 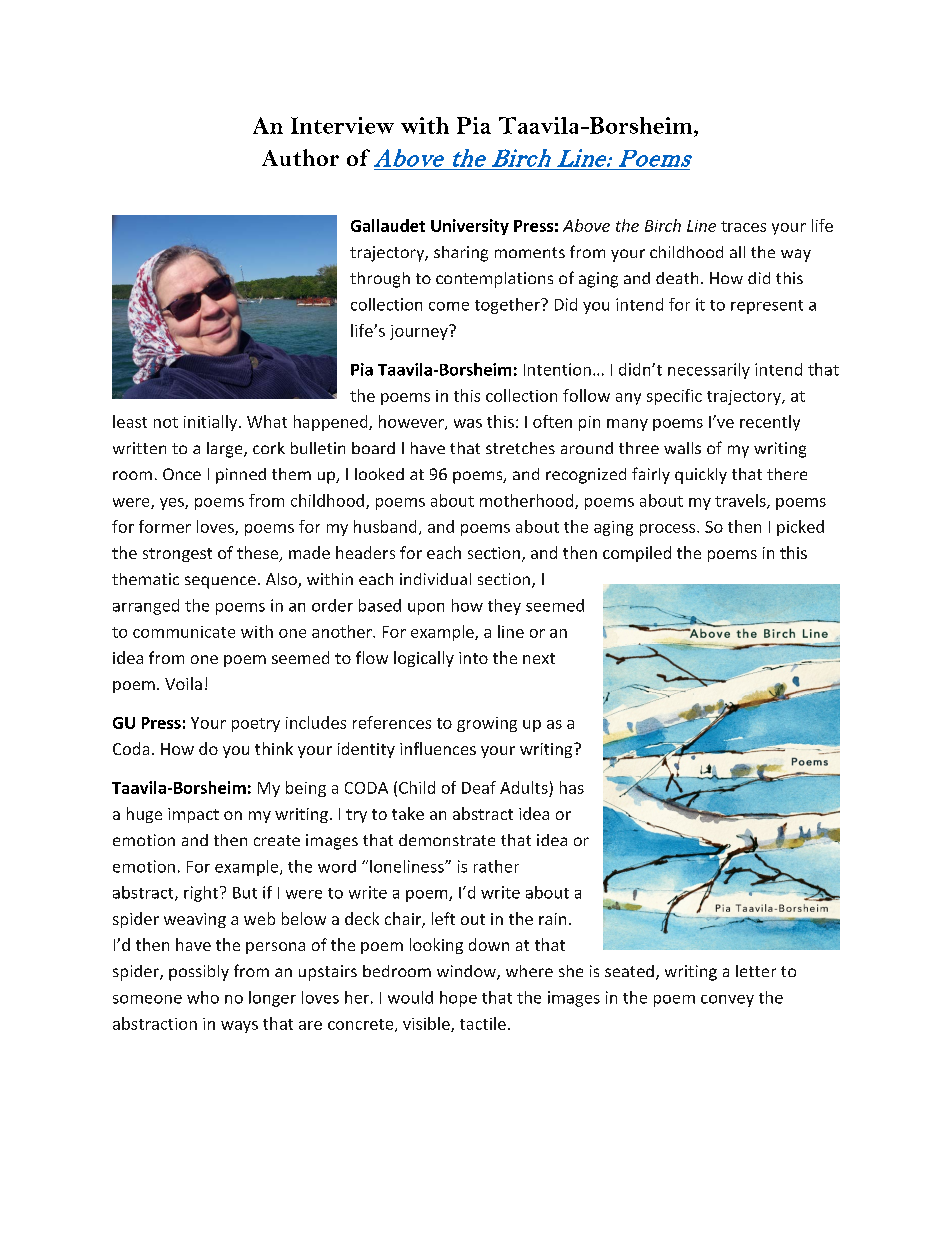 What do you see at coordinates (470, 227) in the screenshot?
I see `University` at bounding box center [470, 227].
